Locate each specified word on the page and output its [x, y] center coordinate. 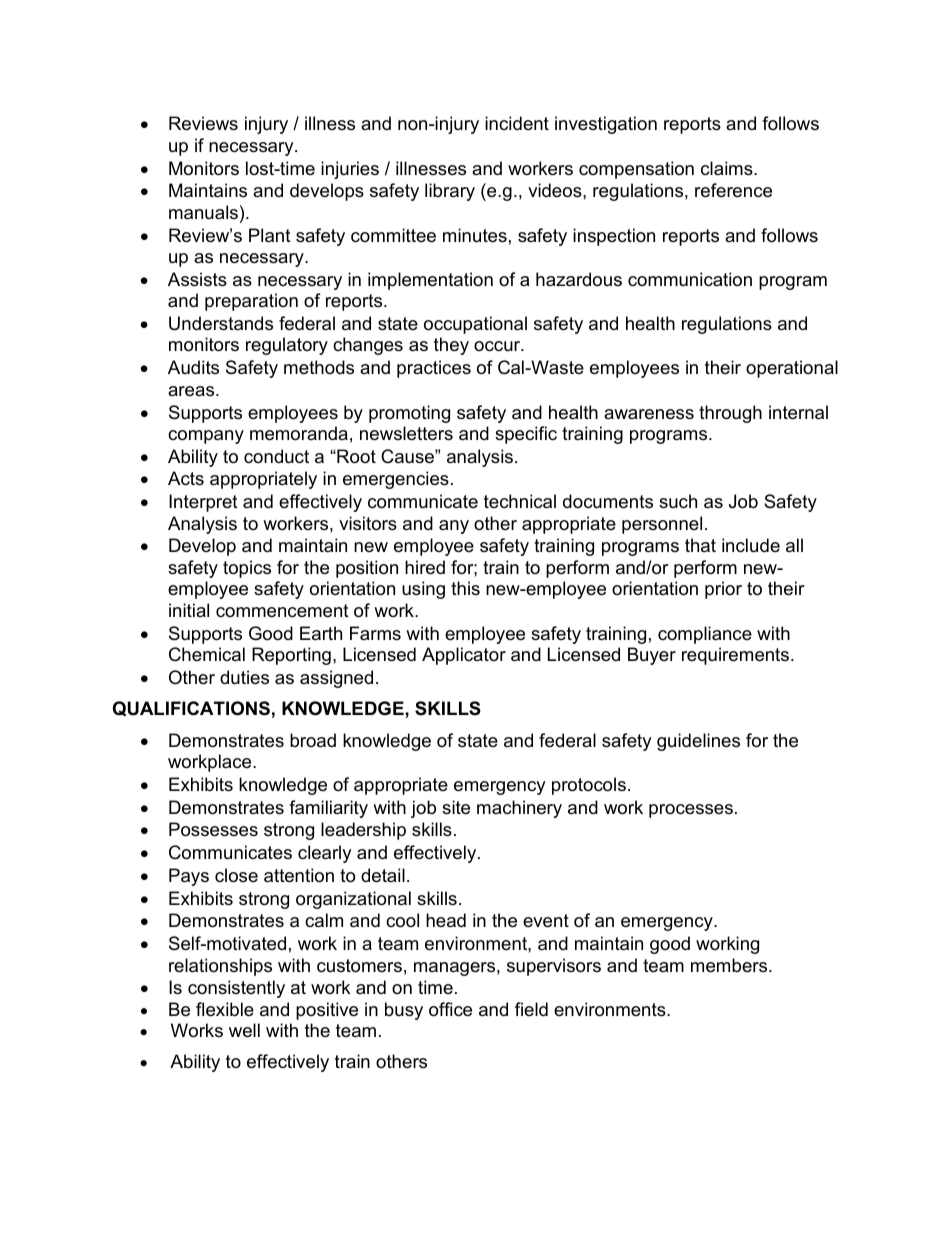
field [531, 1009]
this [465, 588]
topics [247, 569]
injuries [350, 170]
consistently [236, 989]
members [730, 965]
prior [723, 590]
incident [517, 123]
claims [728, 168]
